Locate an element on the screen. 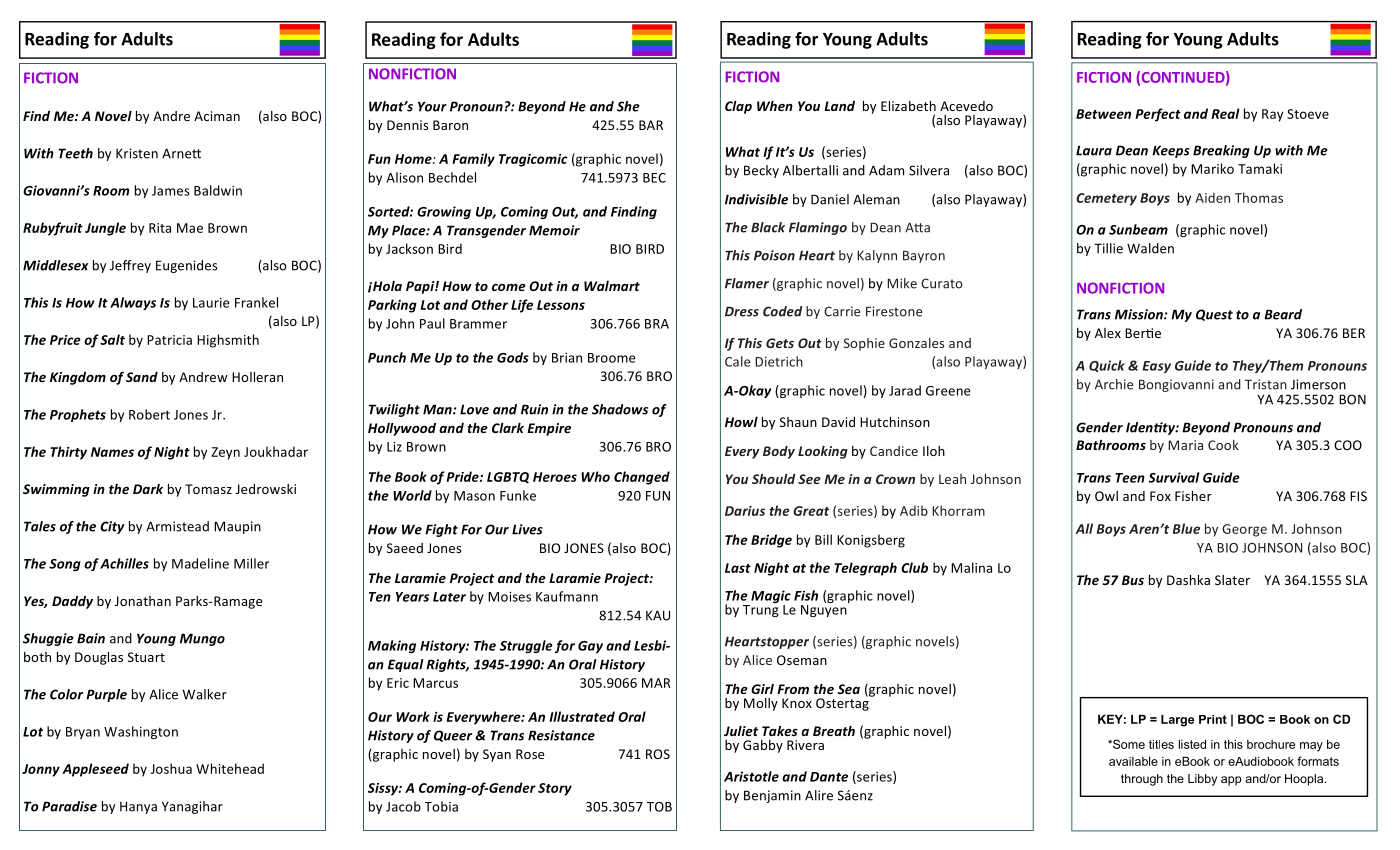  Aciman is located at coordinates (217, 116).
